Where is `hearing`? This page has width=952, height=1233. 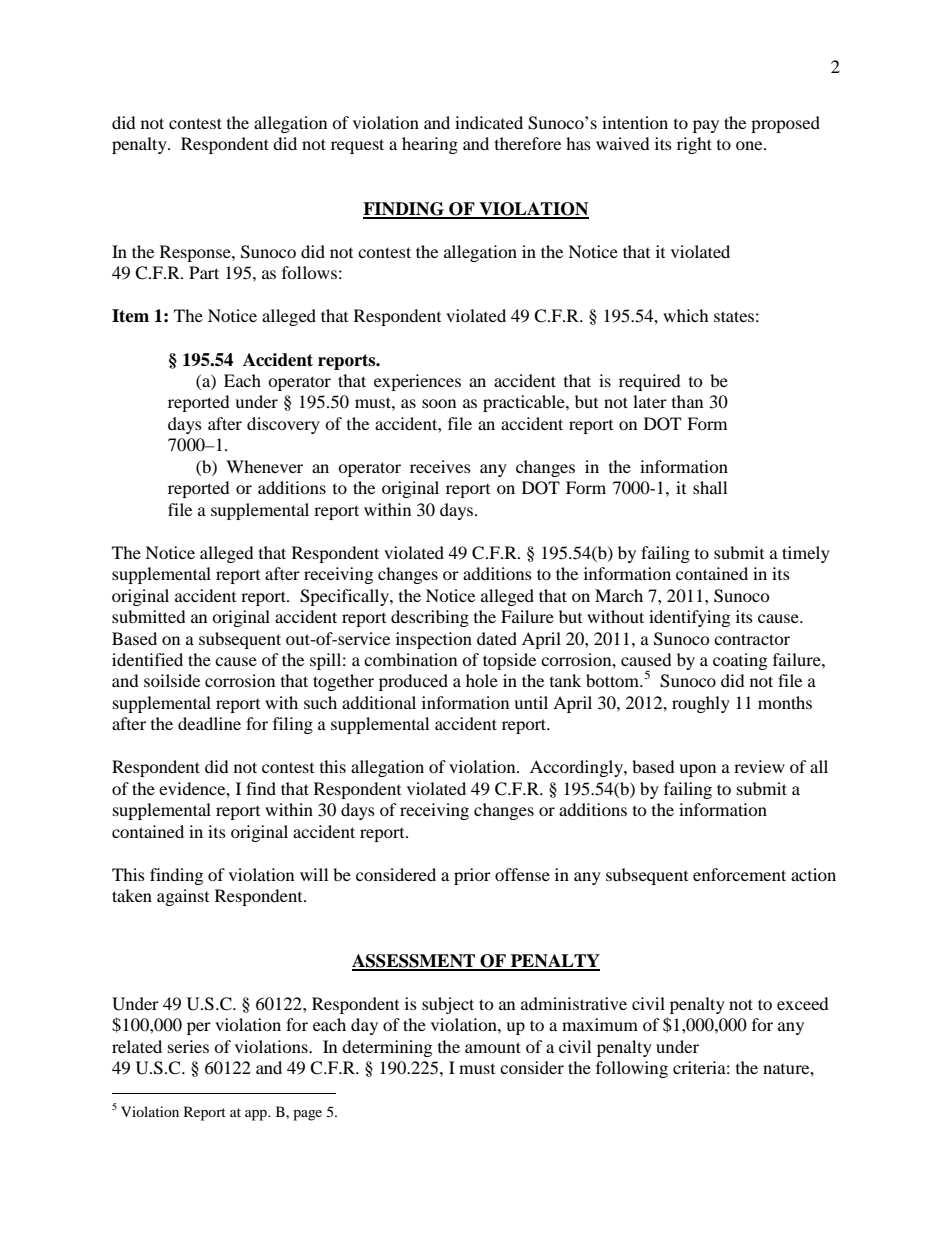
hearing is located at coordinates (430, 145).
